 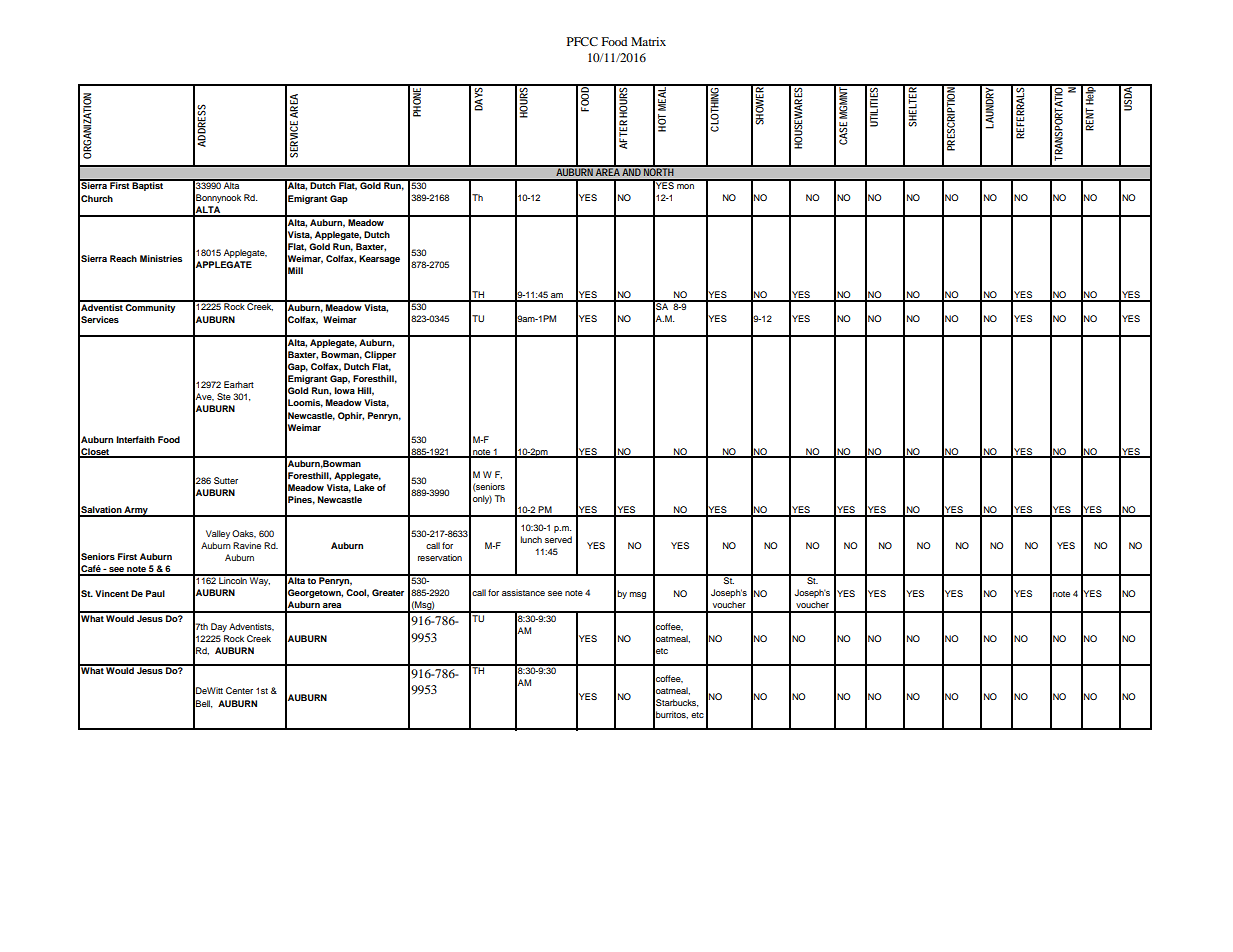 What do you see at coordinates (123, 258) in the page?
I see `Reach` at bounding box center [123, 258].
